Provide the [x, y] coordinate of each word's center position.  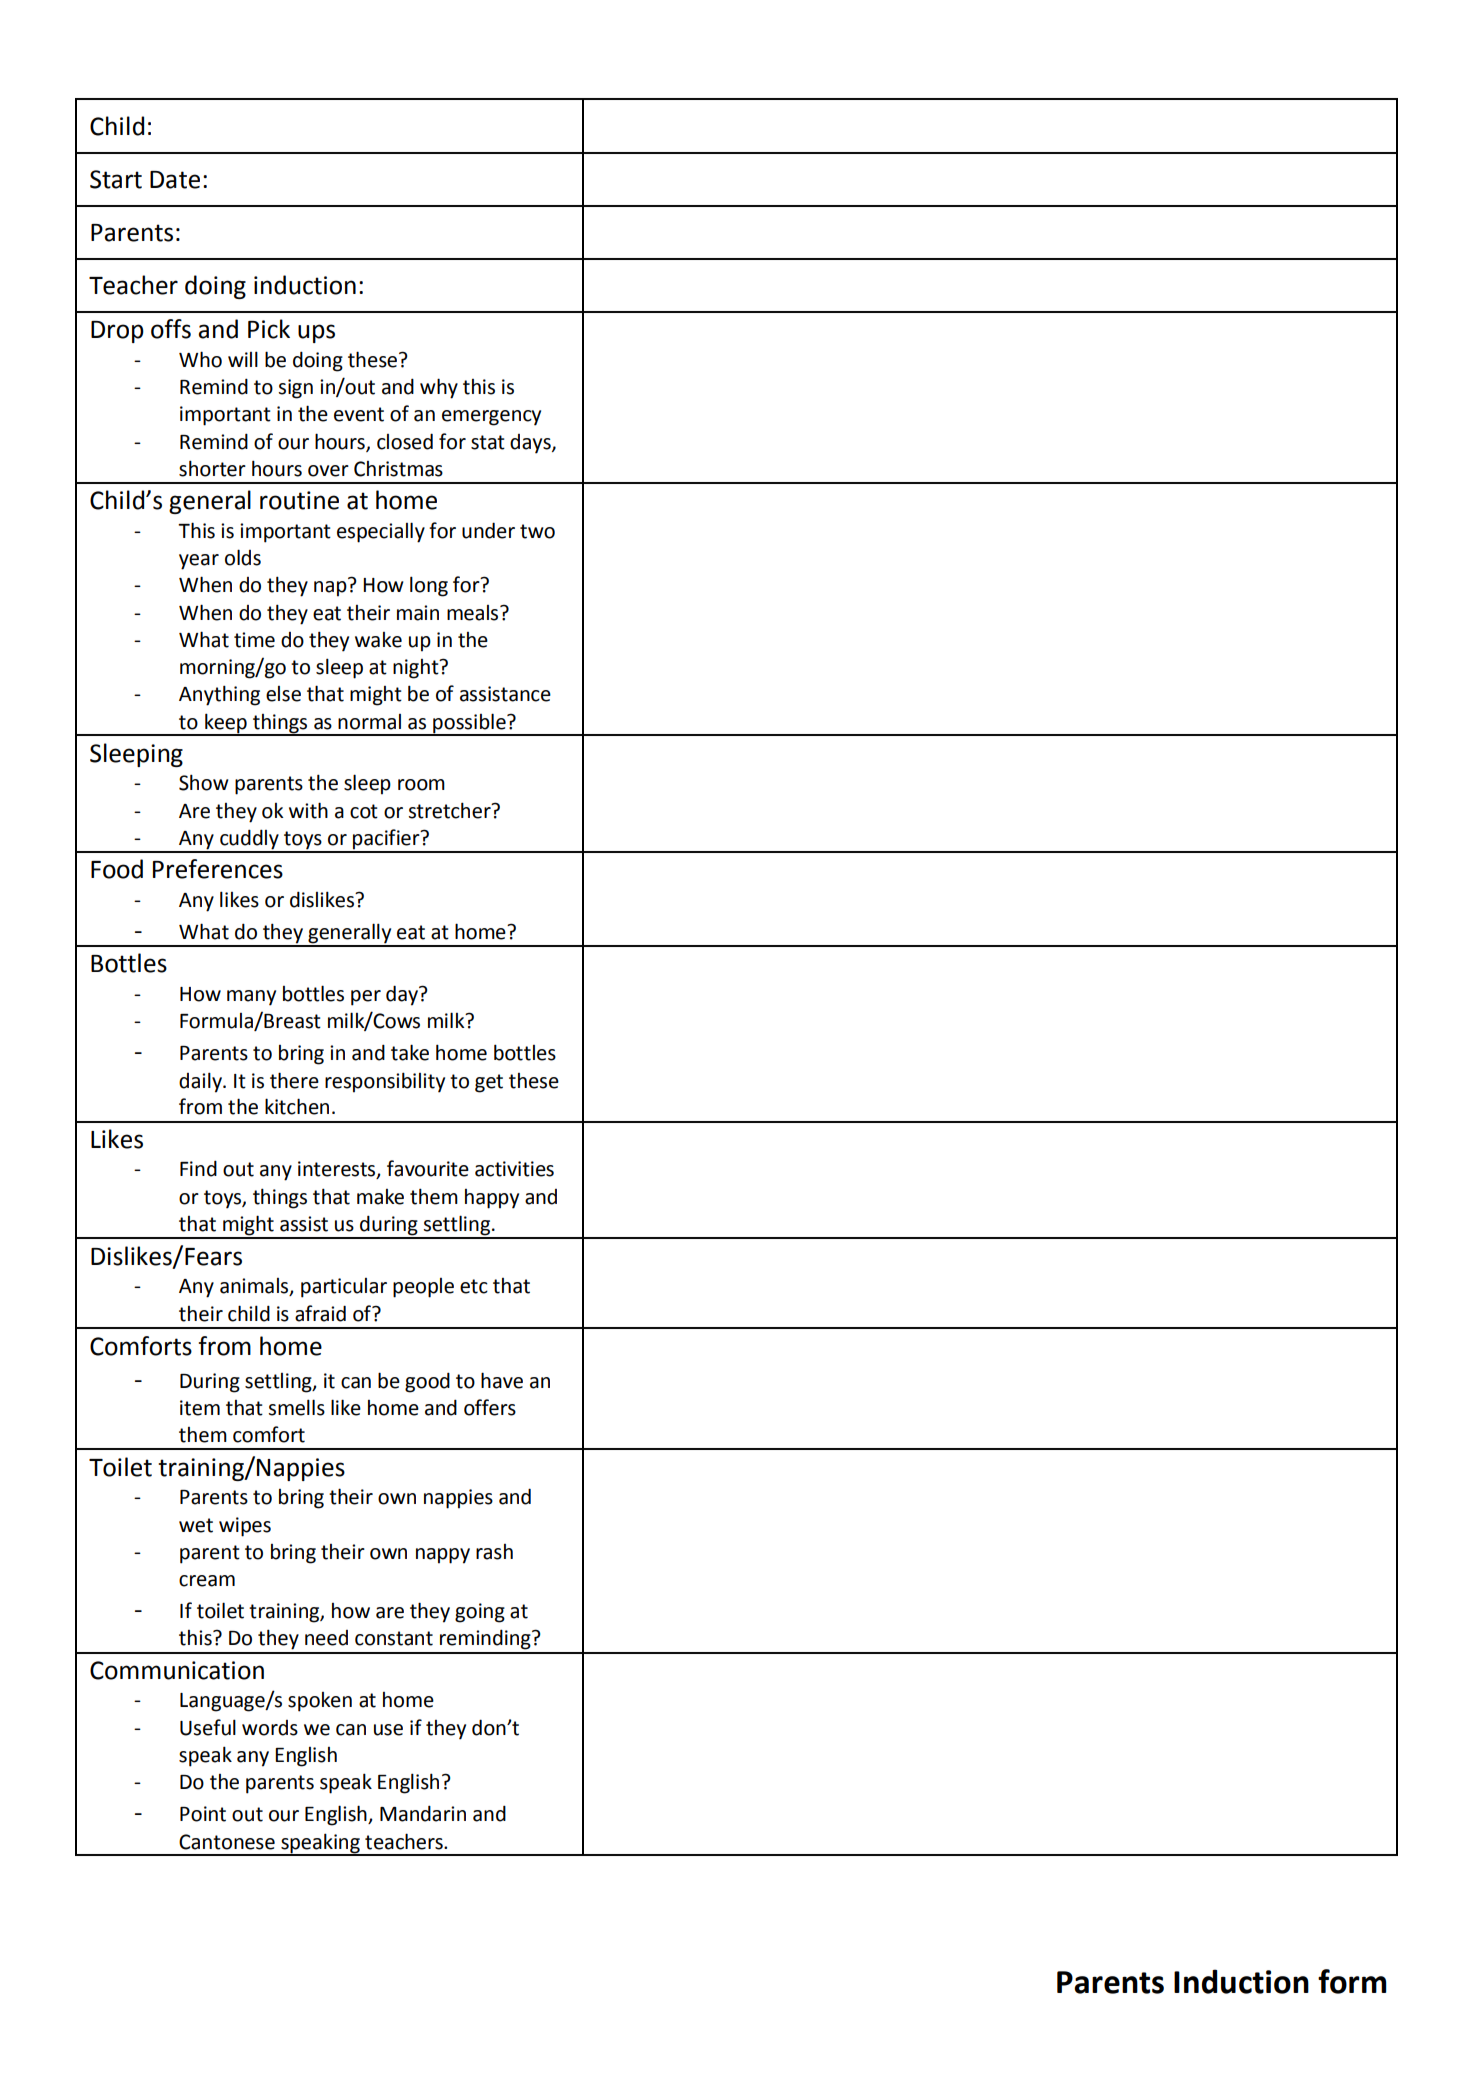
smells [296, 1407]
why [439, 388]
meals [474, 613]
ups [316, 333]
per [366, 998]
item [200, 1408]
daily [202, 1082]
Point [203, 1814]
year [199, 562]
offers [490, 1407]
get [489, 1083]
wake [378, 640]
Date [175, 180]
